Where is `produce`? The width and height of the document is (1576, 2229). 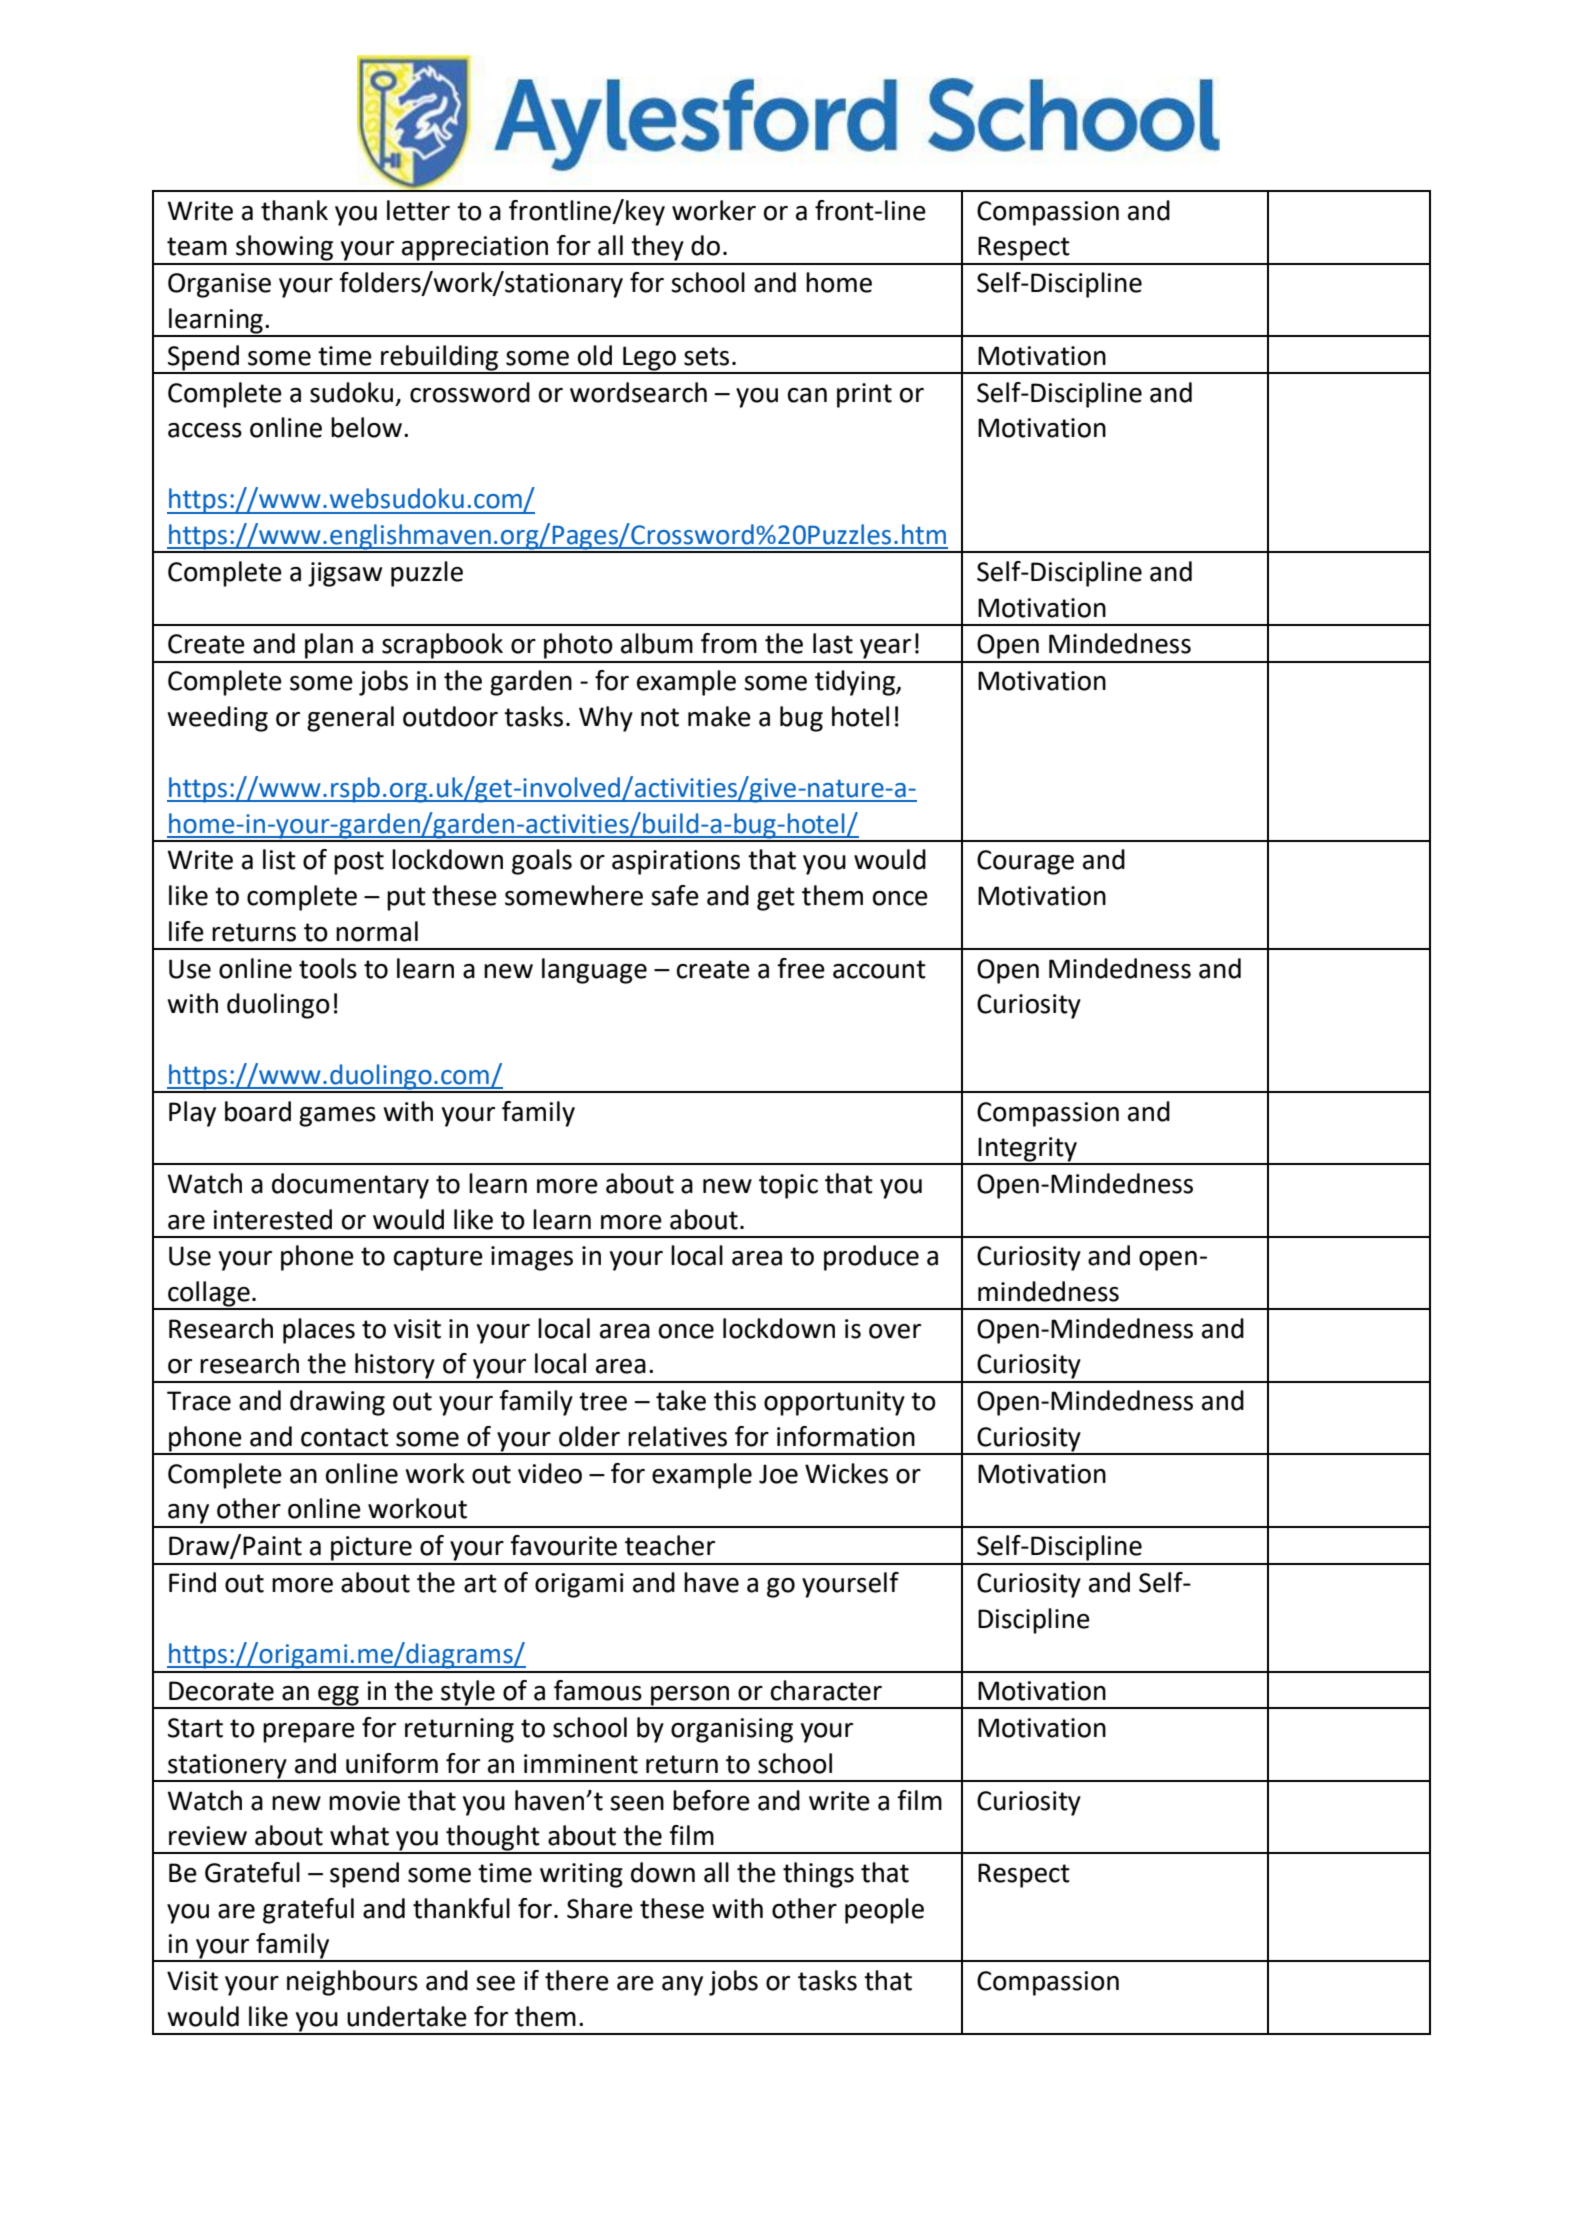 produce is located at coordinates (871, 1258).
